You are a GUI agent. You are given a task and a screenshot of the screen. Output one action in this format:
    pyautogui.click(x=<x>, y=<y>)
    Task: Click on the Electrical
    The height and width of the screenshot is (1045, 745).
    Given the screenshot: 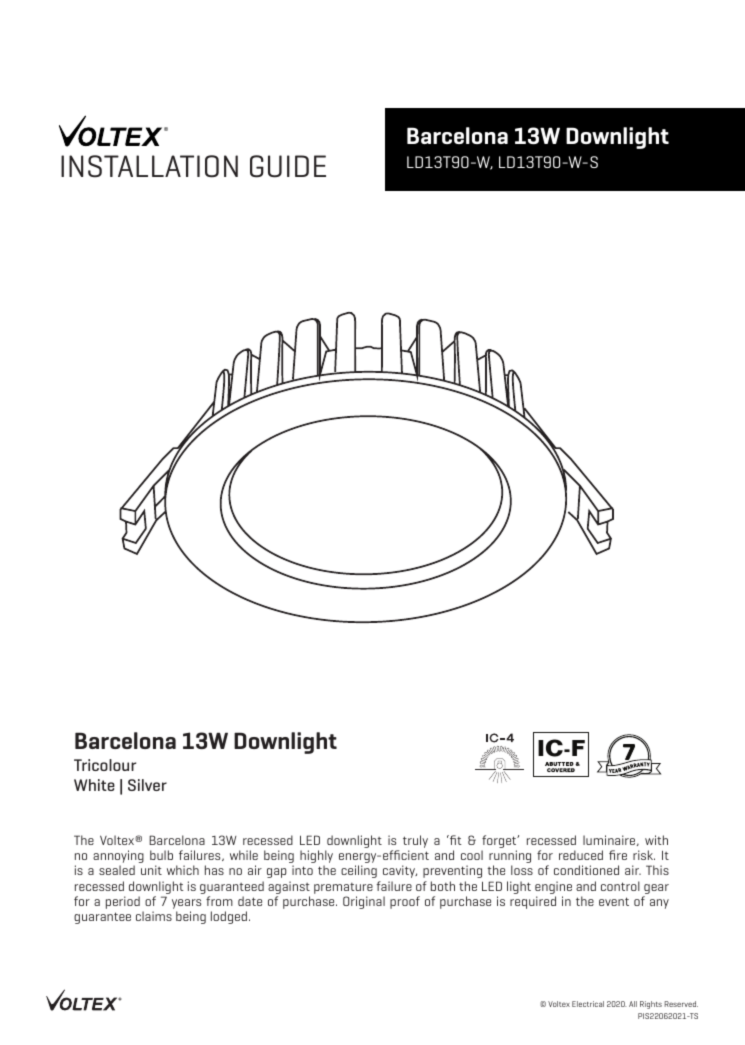 What is the action you would take?
    pyautogui.click(x=588, y=1004)
